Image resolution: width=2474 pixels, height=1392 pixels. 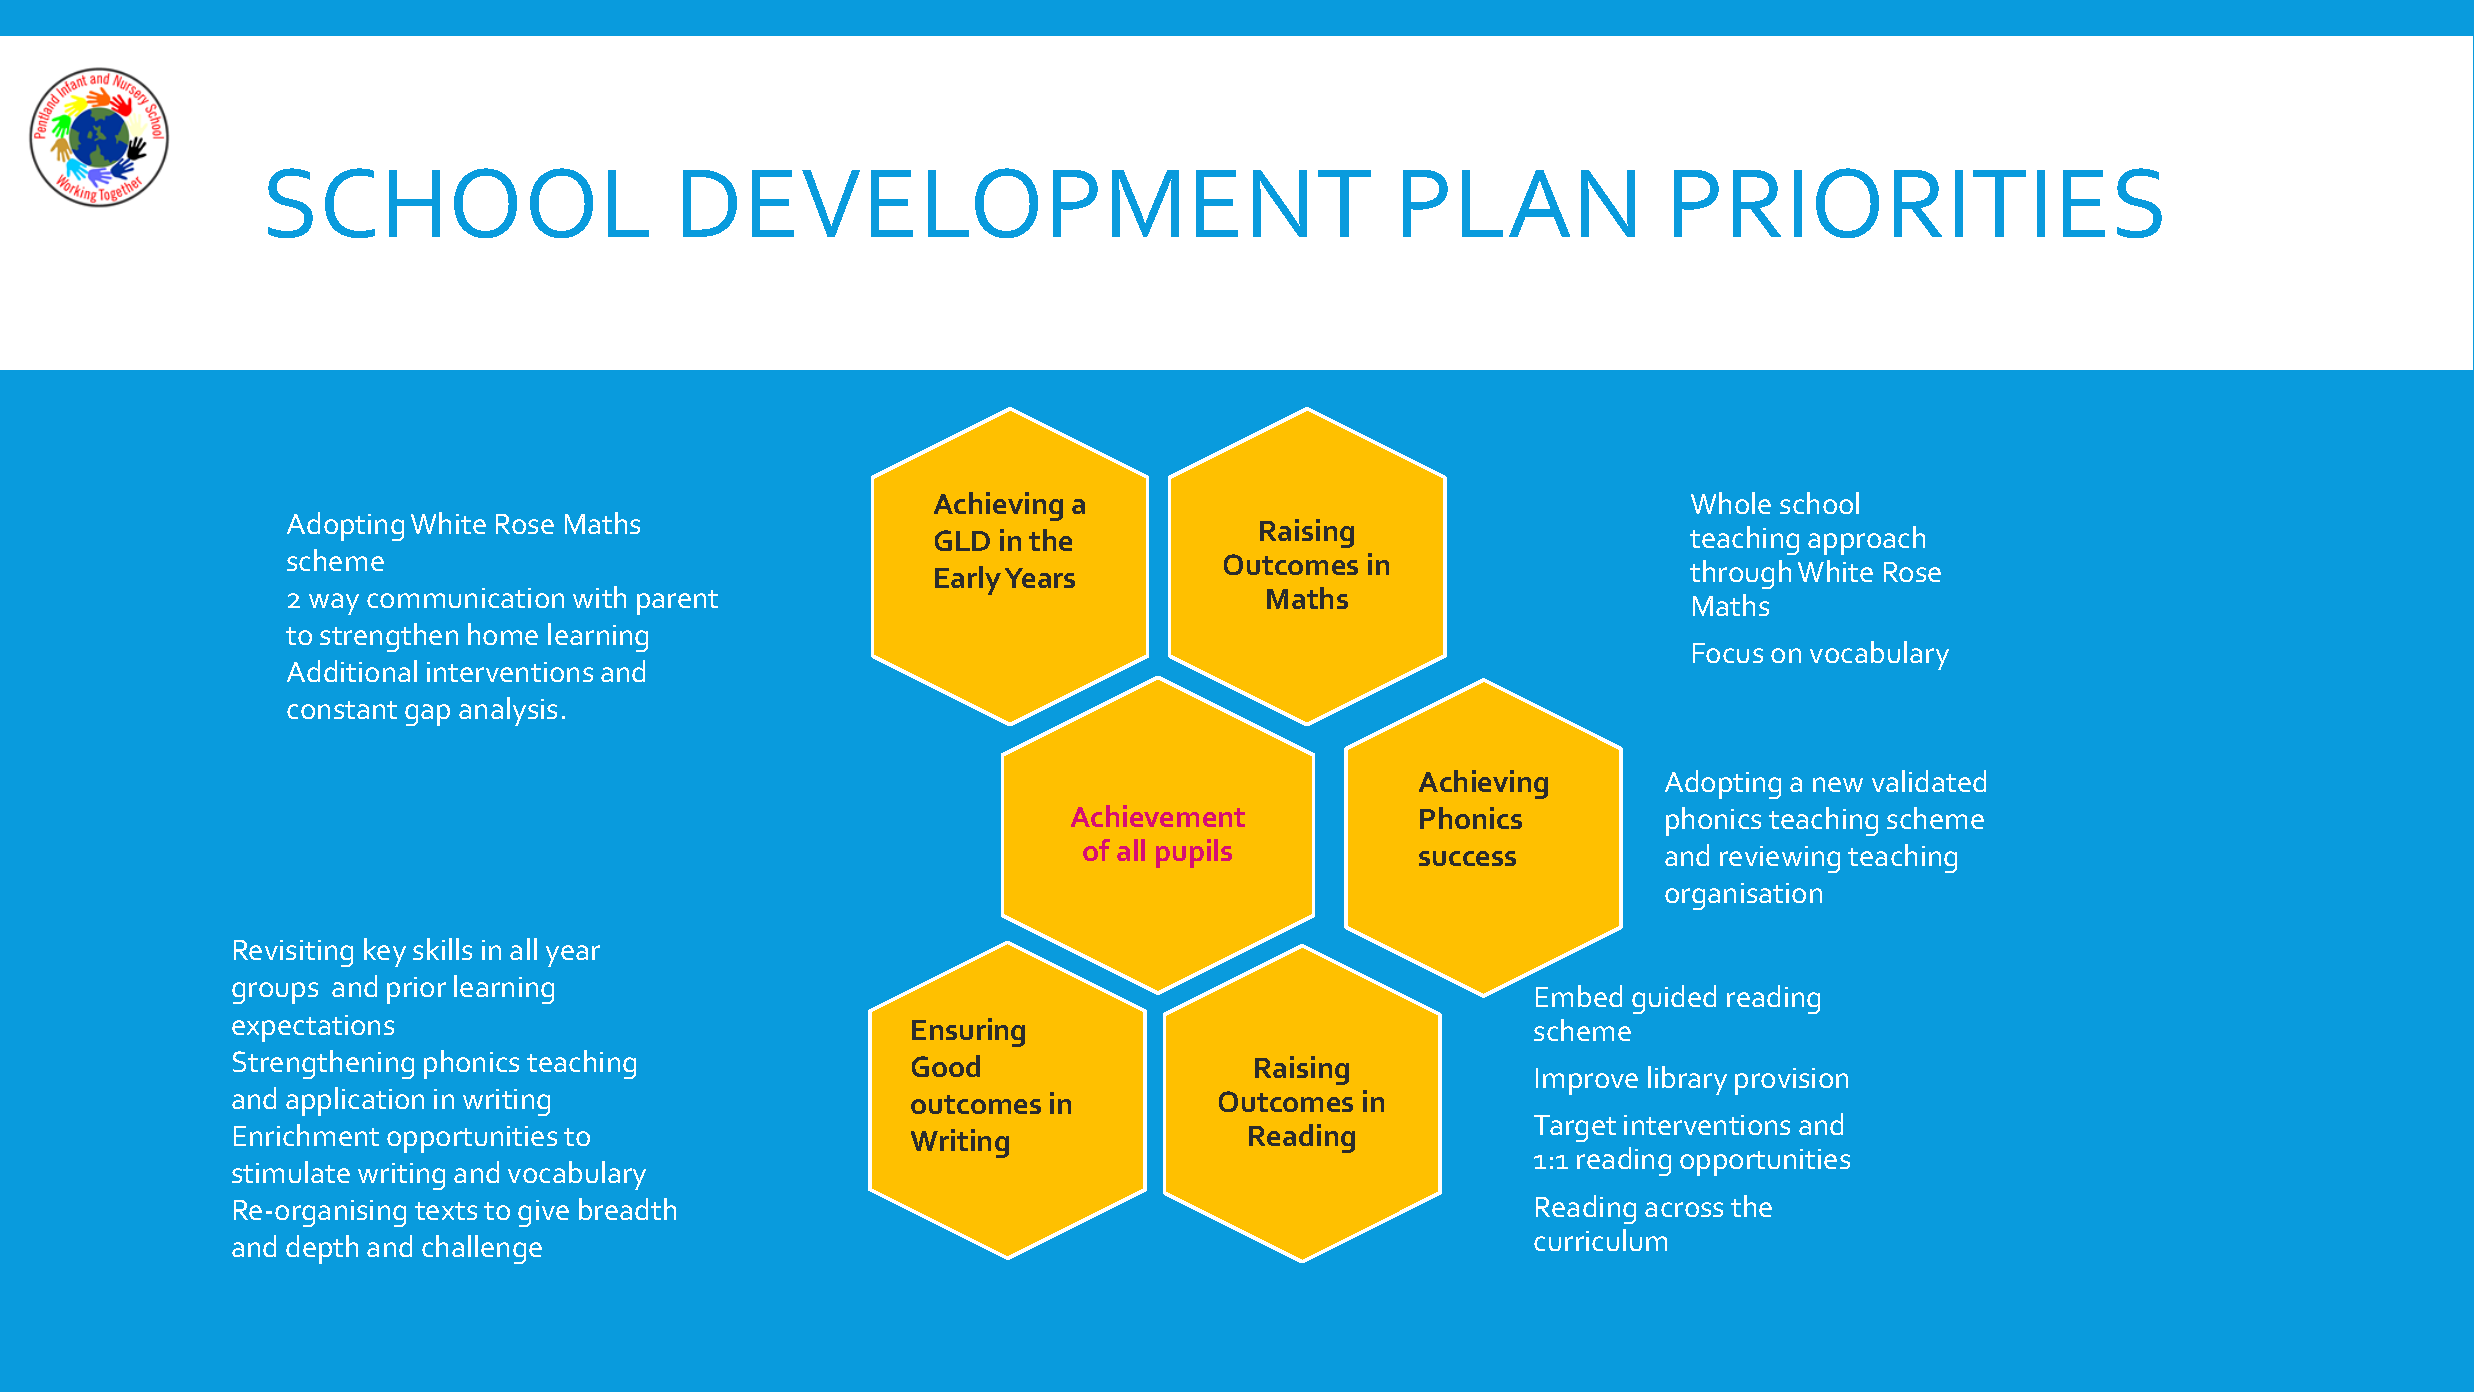 What do you see at coordinates (1467, 858) in the screenshot?
I see `success` at bounding box center [1467, 858].
